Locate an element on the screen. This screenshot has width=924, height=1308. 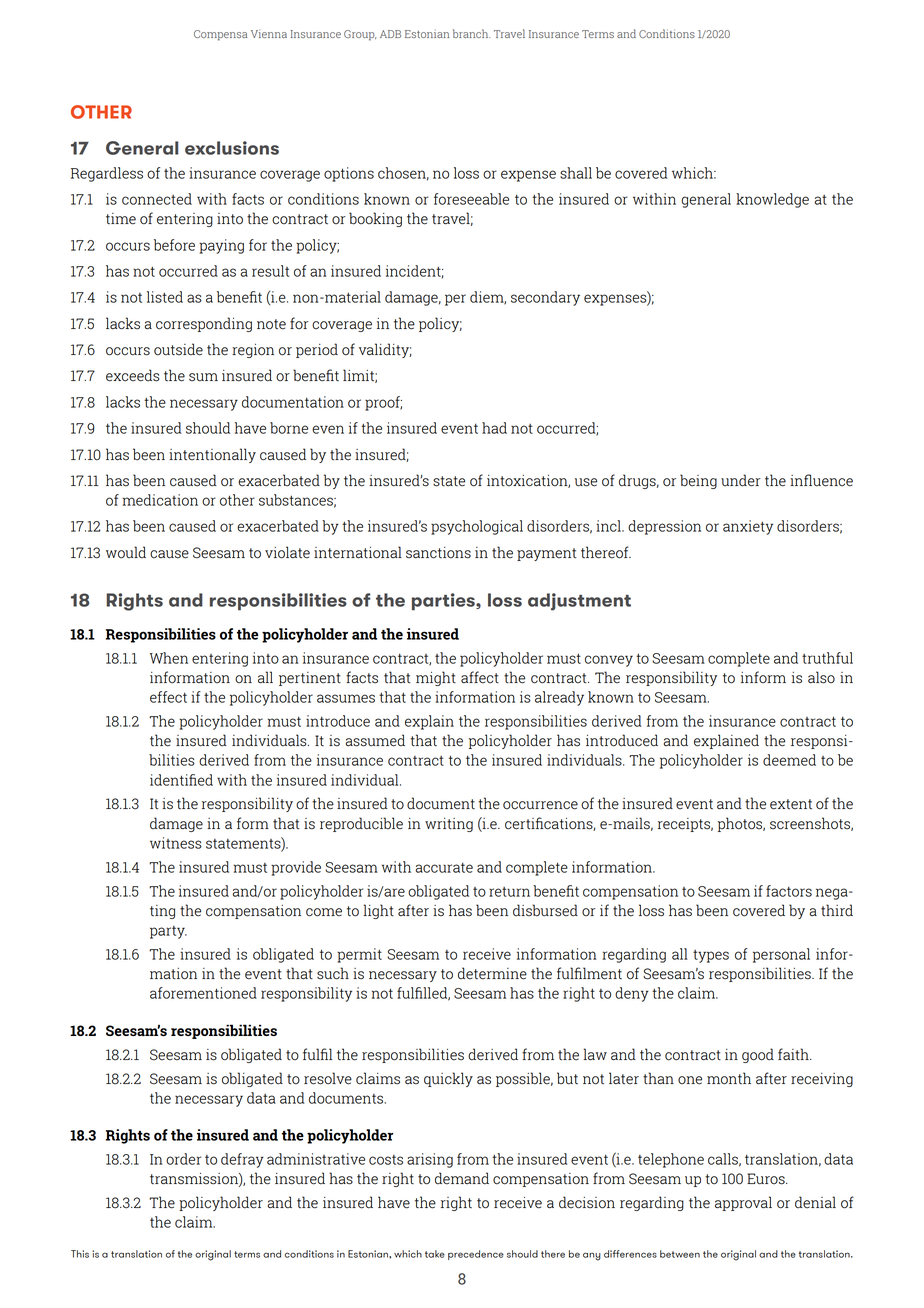
Vienna is located at coordinates (269, 34).
